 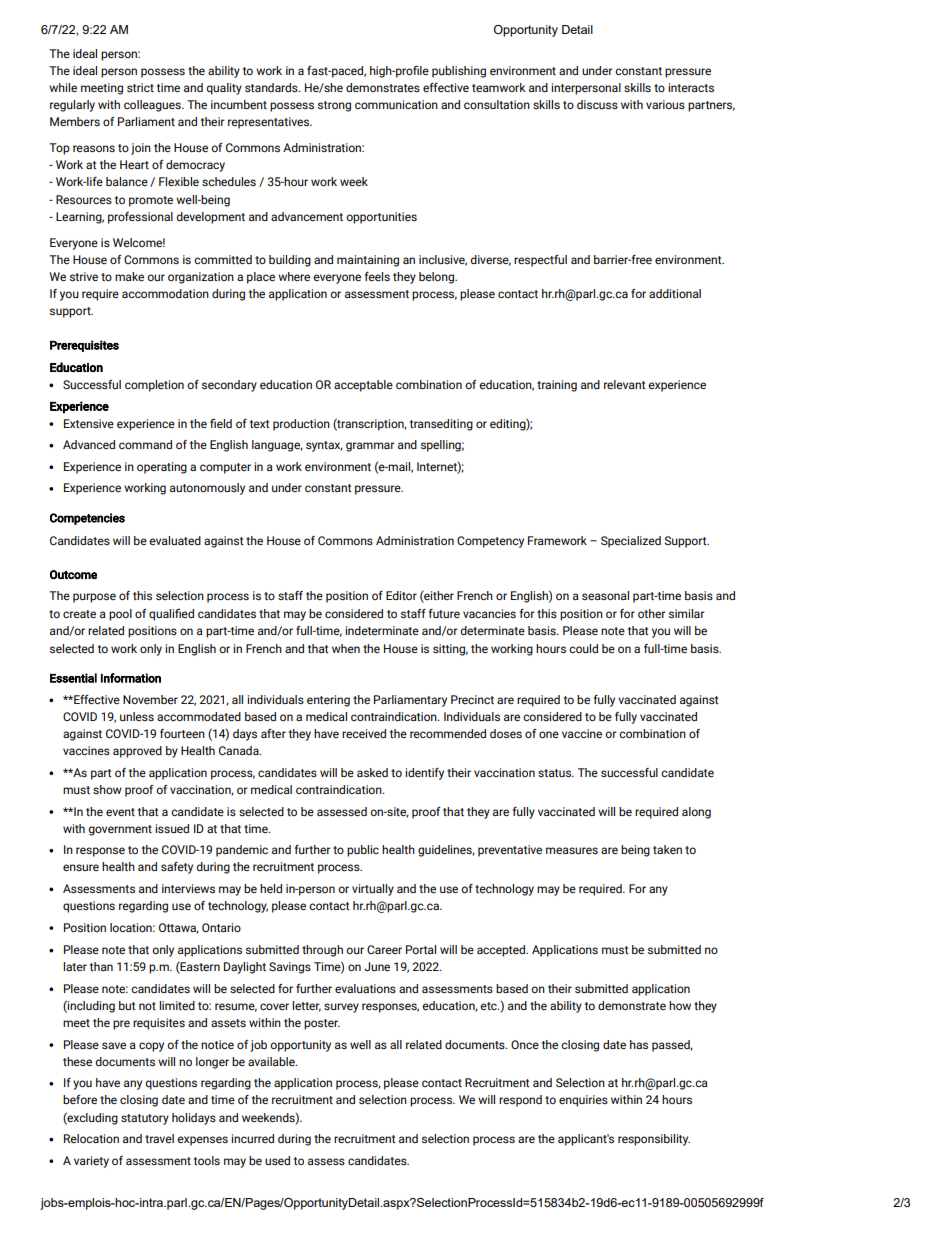 What do you see at coordinates (377, 276) in the page?
I see `feels` at bounding box center [377, 276].
